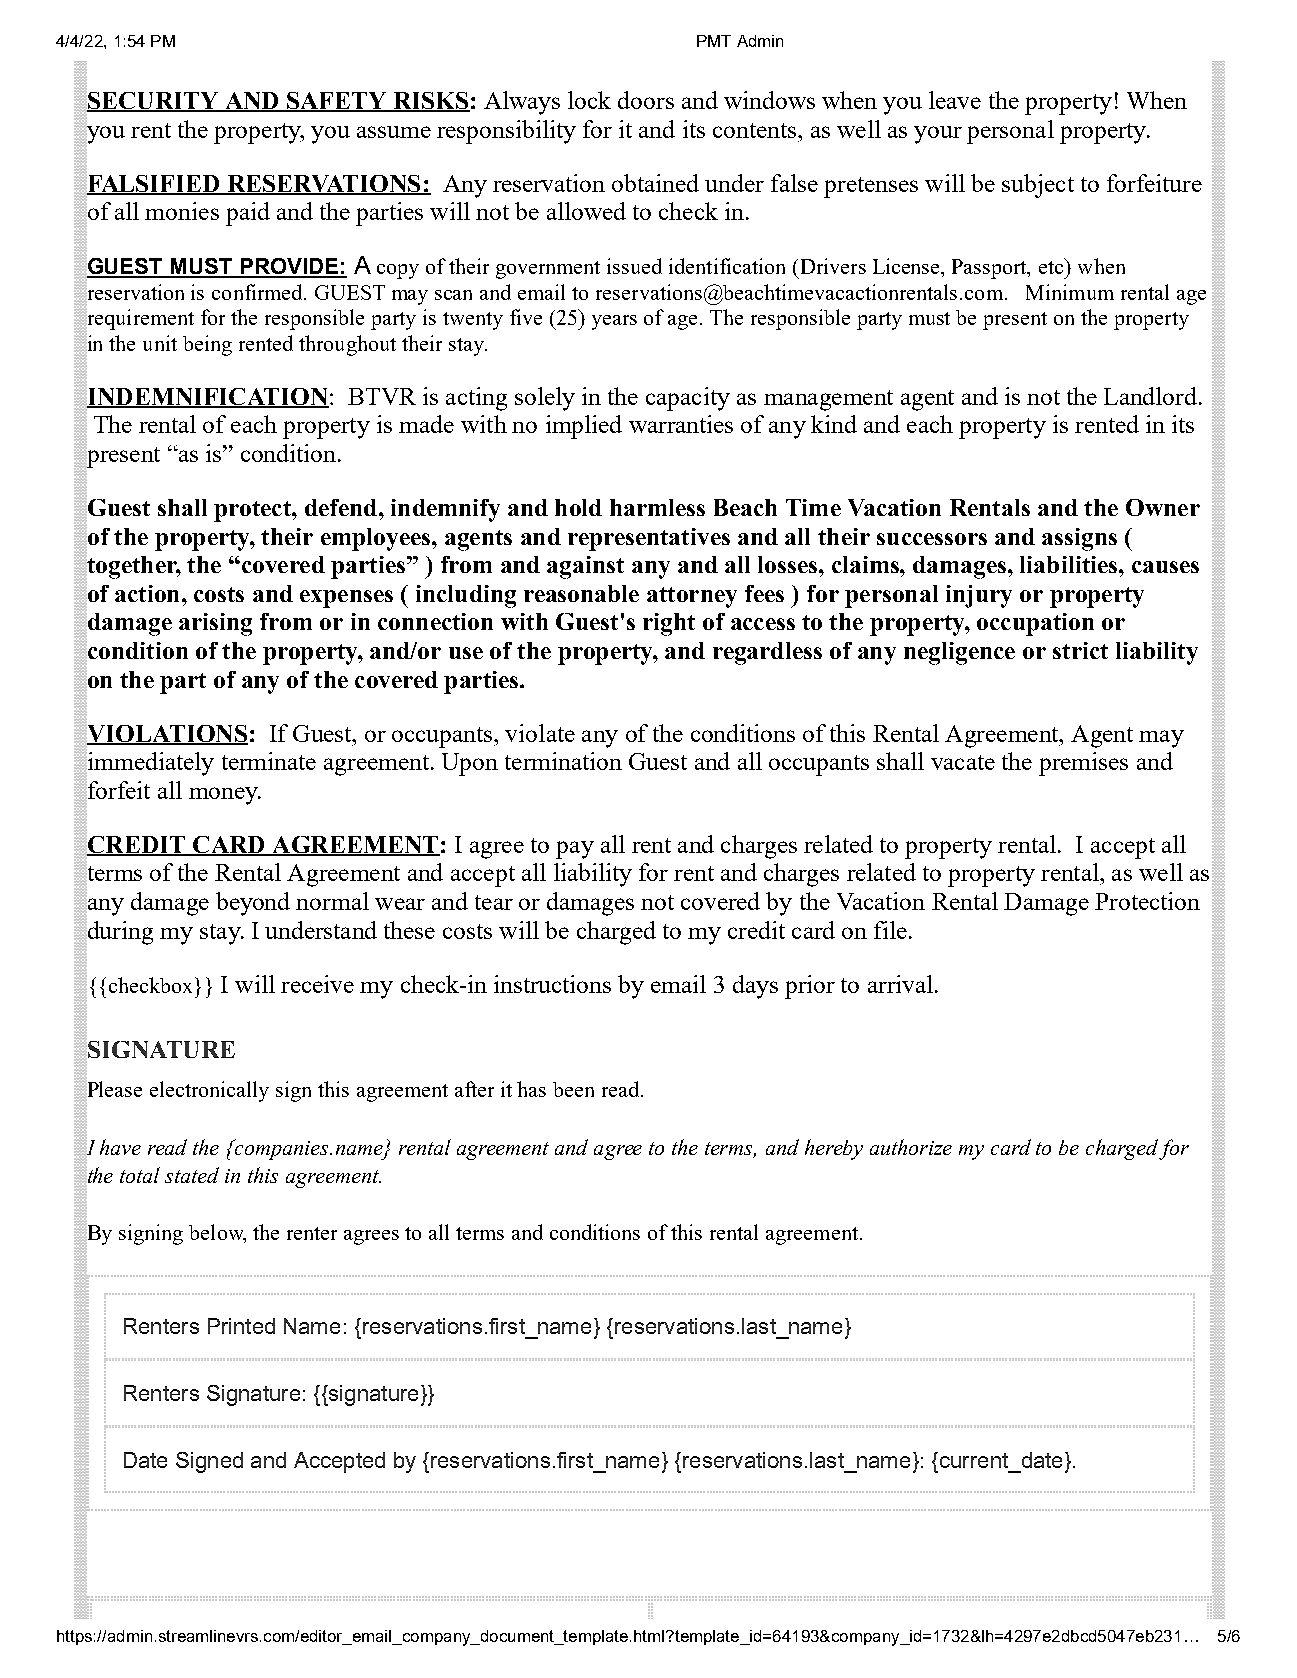  Describe the element at coordinates (955, 100) in the screenshot. I see `leave` at that location.
